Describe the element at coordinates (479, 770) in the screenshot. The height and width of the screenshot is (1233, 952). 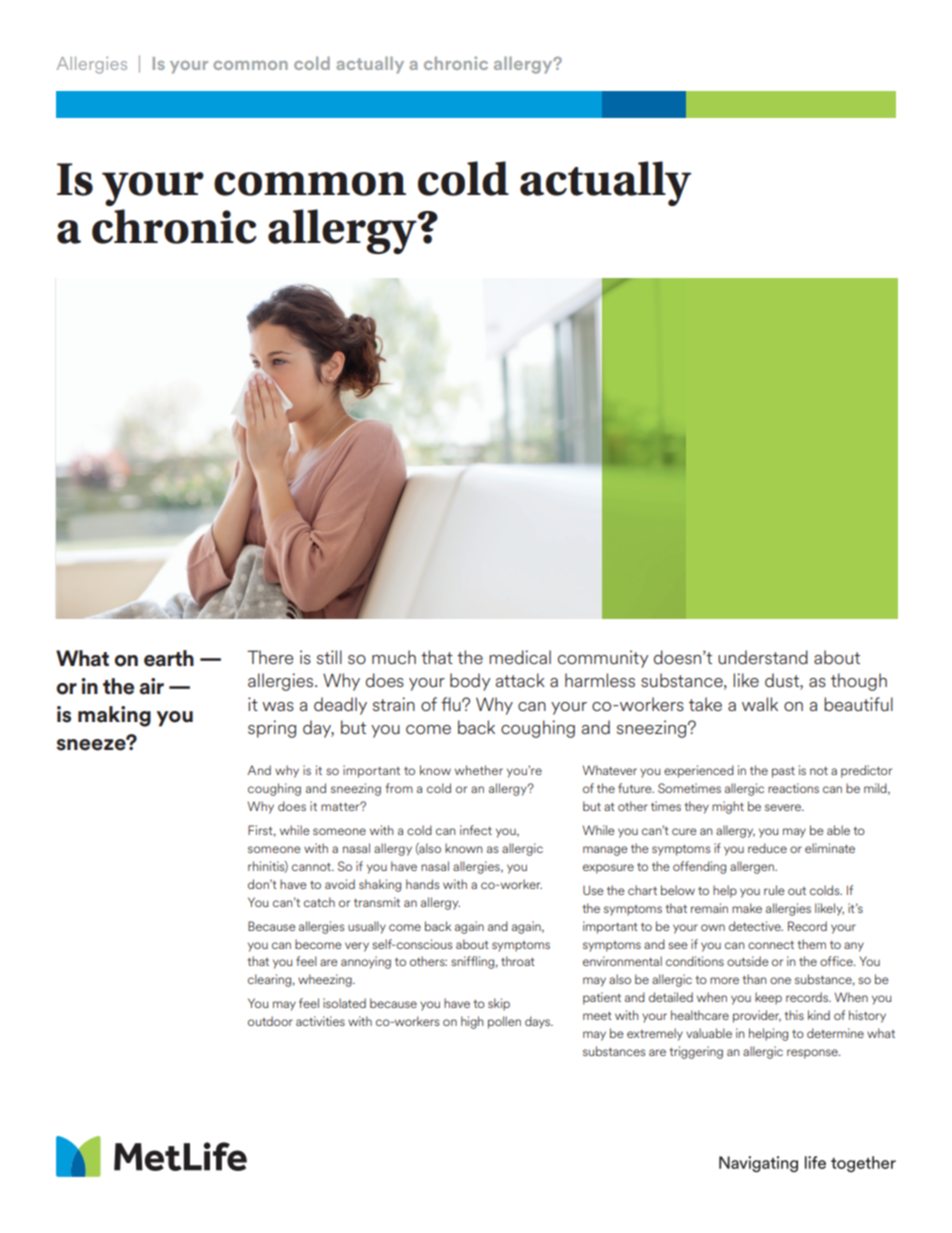
I see `whether` at that location.
